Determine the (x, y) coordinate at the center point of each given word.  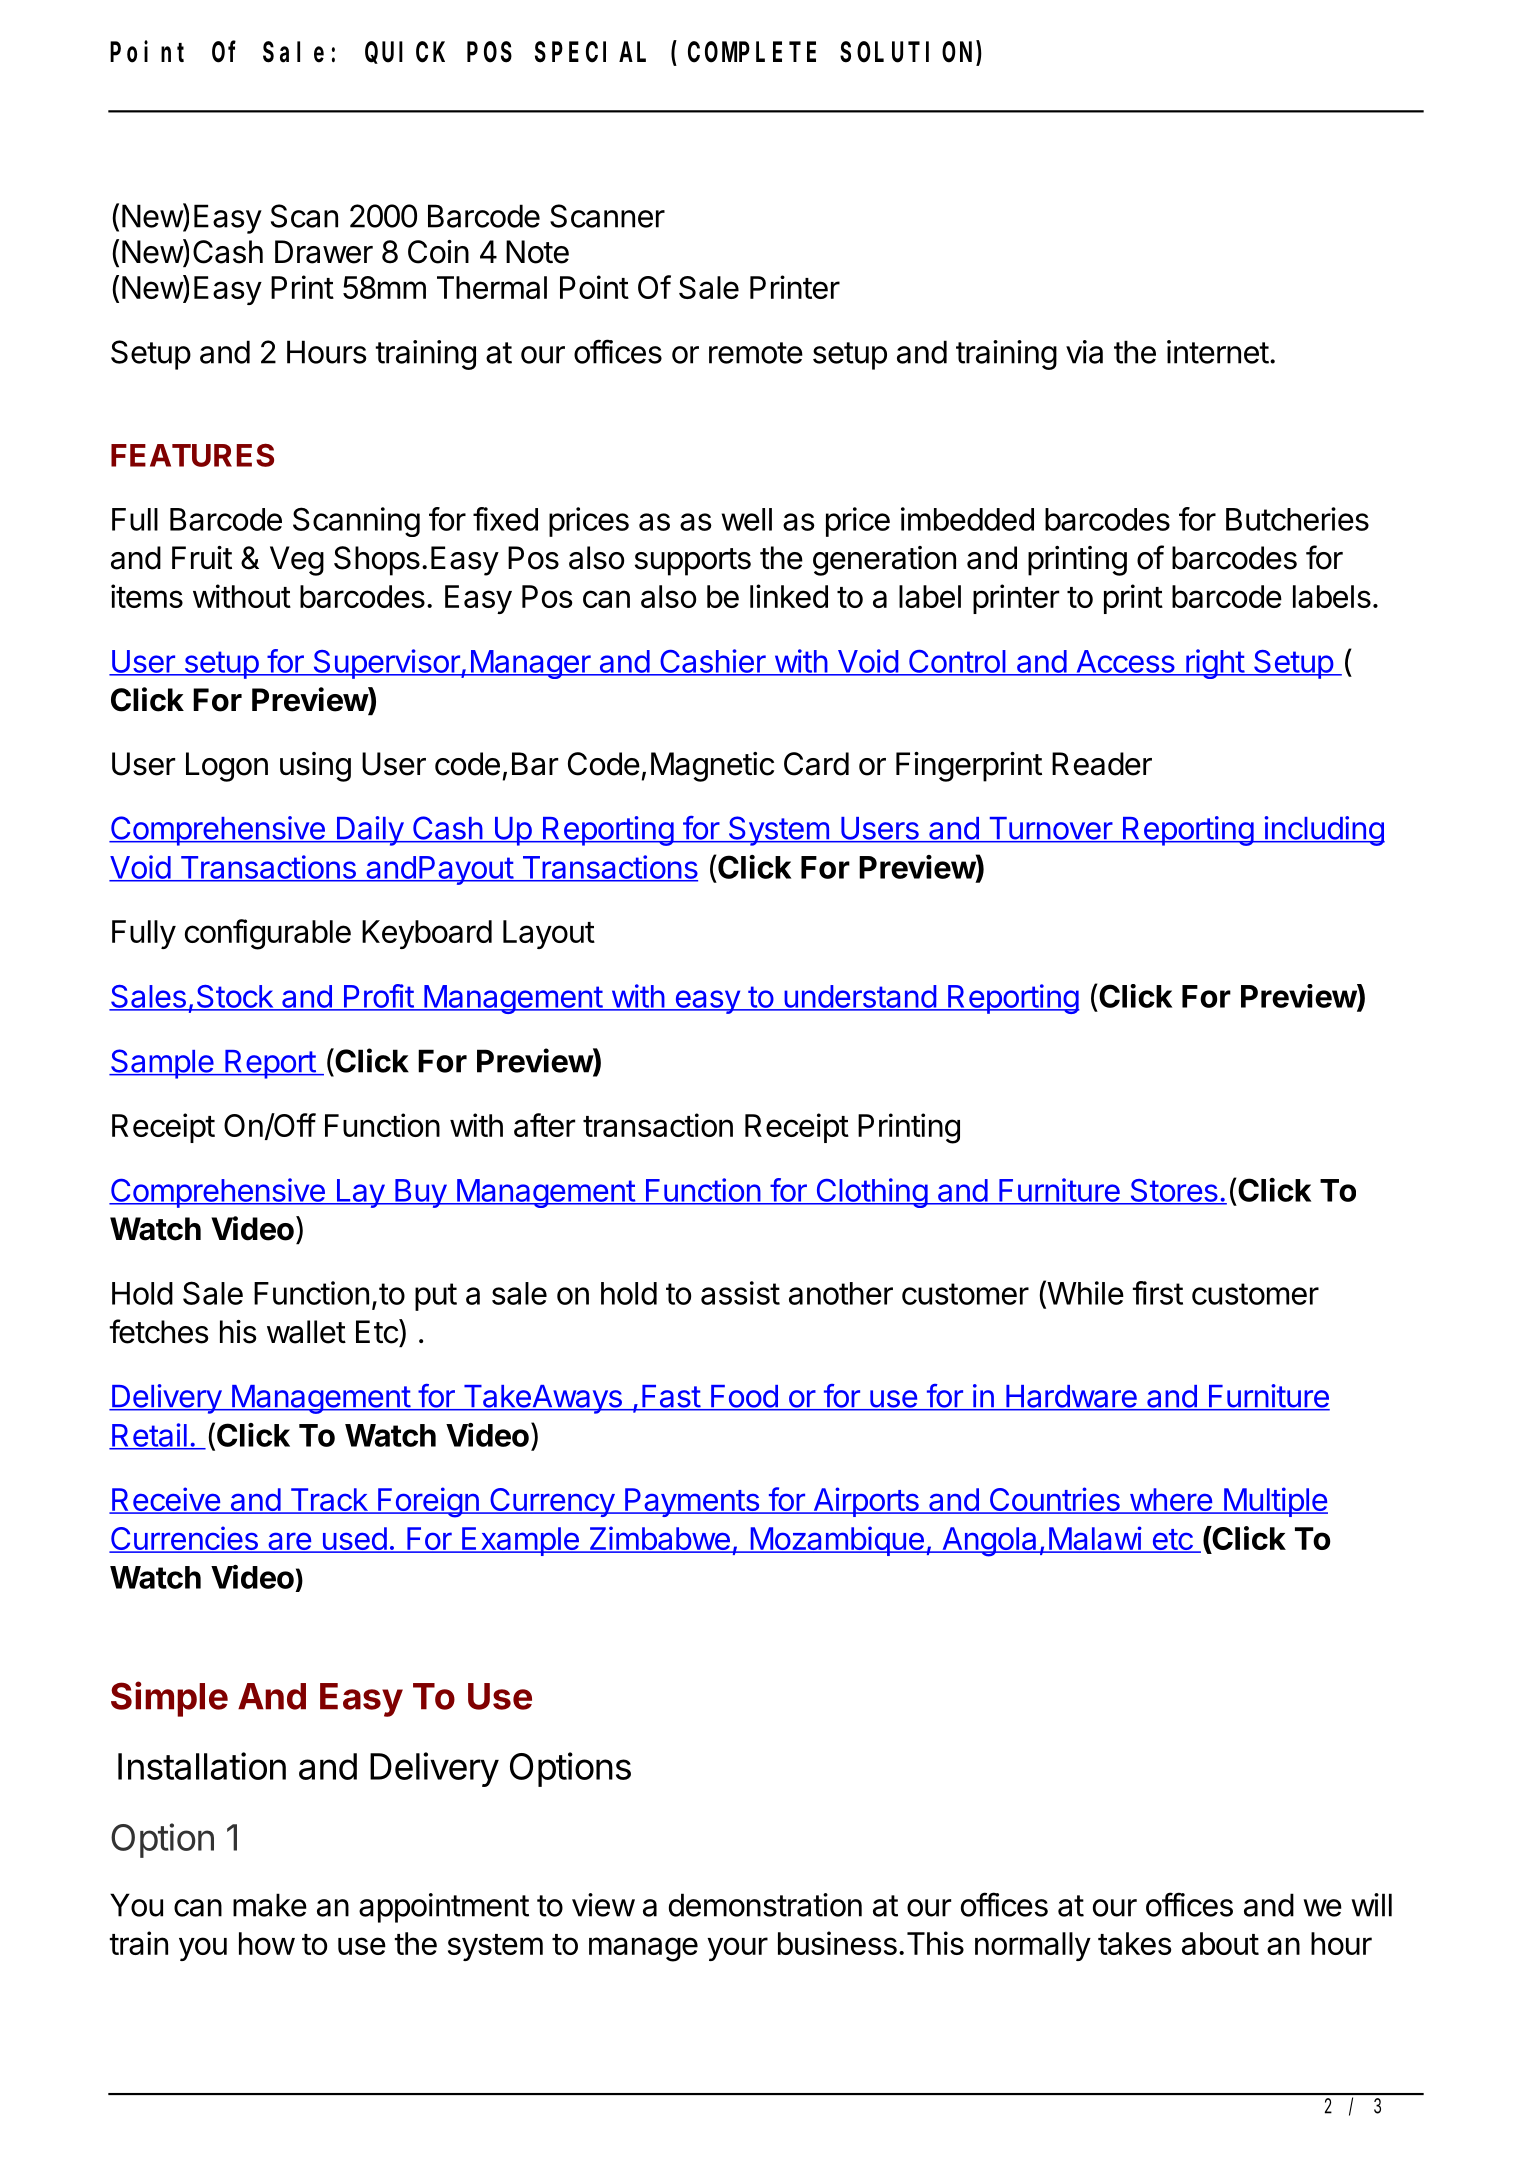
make (270, 1905)
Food (744, 1397)
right (1215, 664)
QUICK (405, 53)
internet (1218, 352)
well (747, 519)
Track (328, 1501)
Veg (297, 561)
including (1323, 831)
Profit (378, 997)
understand (860, 997)
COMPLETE (752, 53)
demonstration (765, 1905)
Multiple (1274, 1502)
